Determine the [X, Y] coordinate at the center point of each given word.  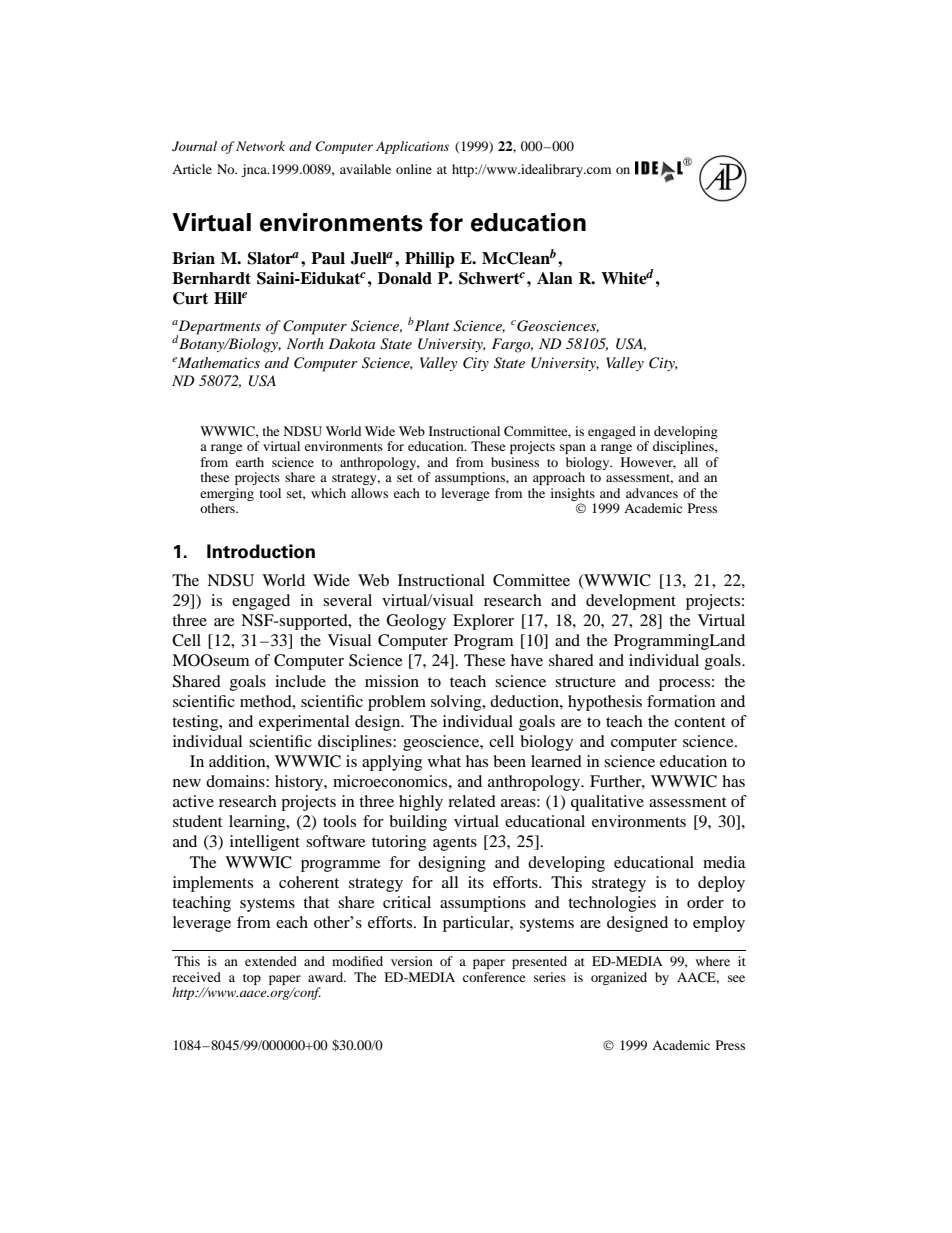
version [412, 961]
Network [260, 146]
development [631, 602]
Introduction [261, 551]
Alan [555, 278]
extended [271, 961]
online [414, 169]
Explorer [483, 622]
